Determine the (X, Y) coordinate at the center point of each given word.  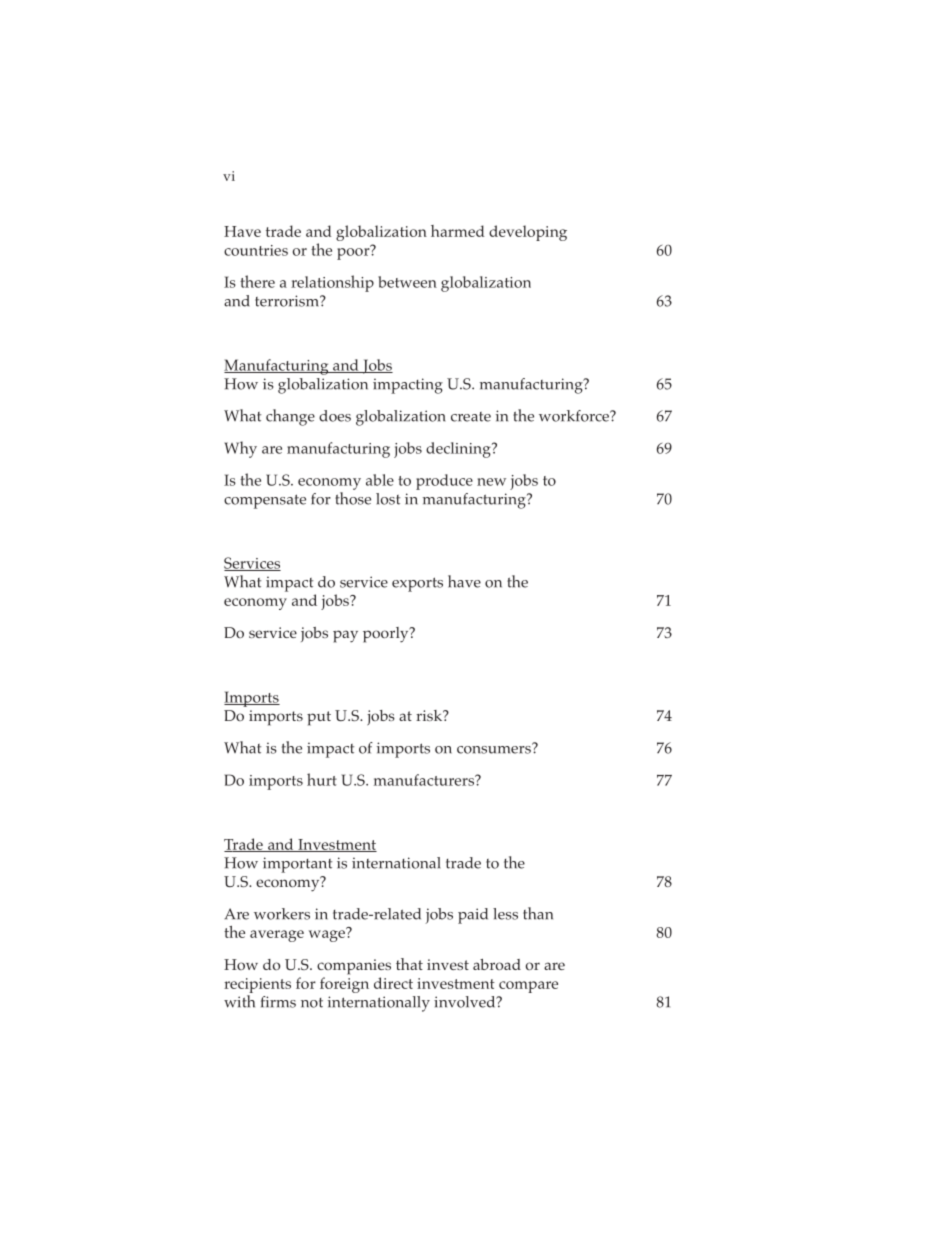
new (491, 482)
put (319, 718)
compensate (265, 501)
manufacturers (425, 780)
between (407, 282)
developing (528, 233)
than (538, 913)
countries (256, 250)
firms (278, 1002)
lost (388, 499)
